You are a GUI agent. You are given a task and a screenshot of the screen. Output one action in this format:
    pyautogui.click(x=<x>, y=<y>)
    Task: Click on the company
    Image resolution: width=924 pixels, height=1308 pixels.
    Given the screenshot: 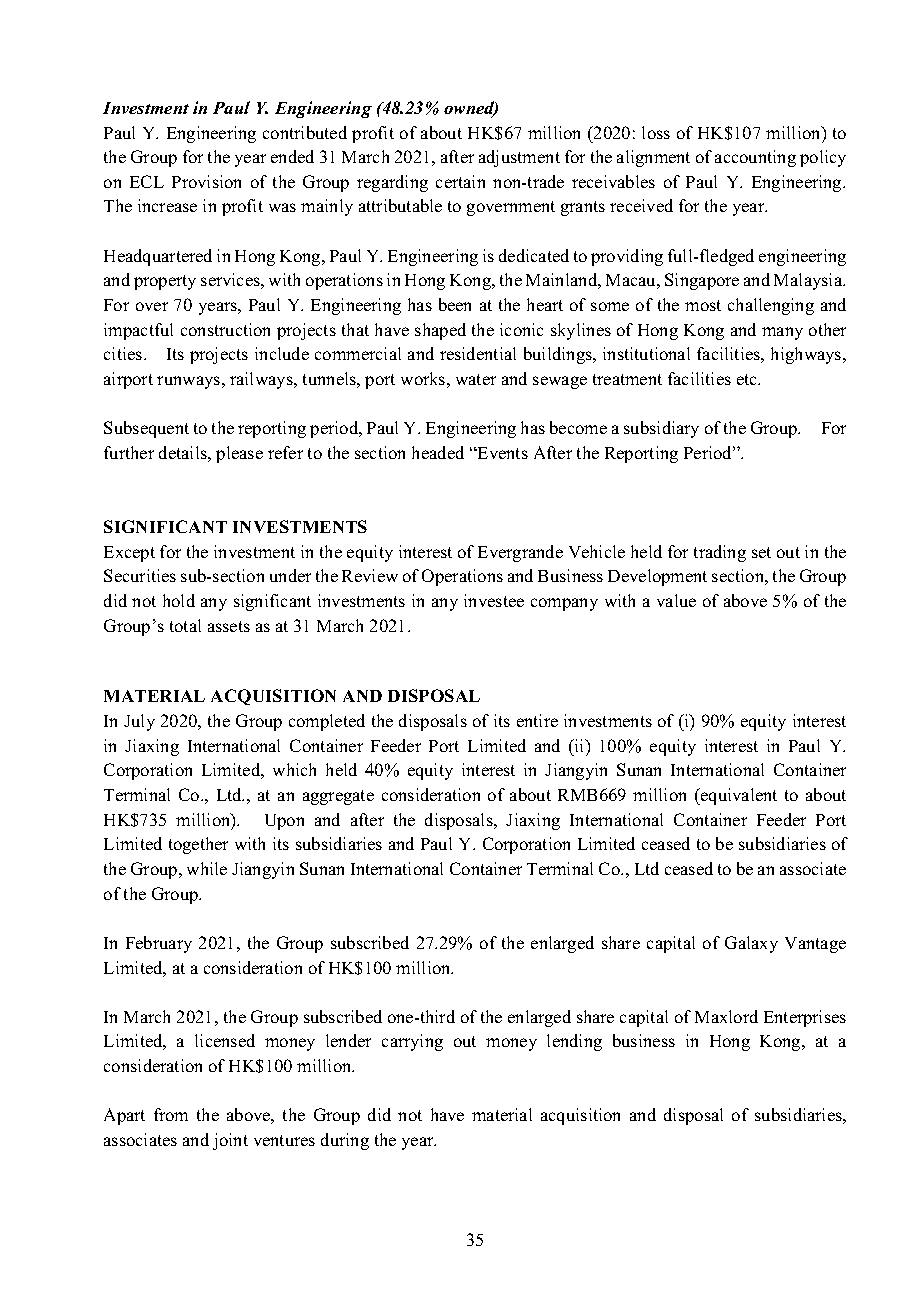 What is the action you would take?
    pyautogui.click(x=564, y=604)
